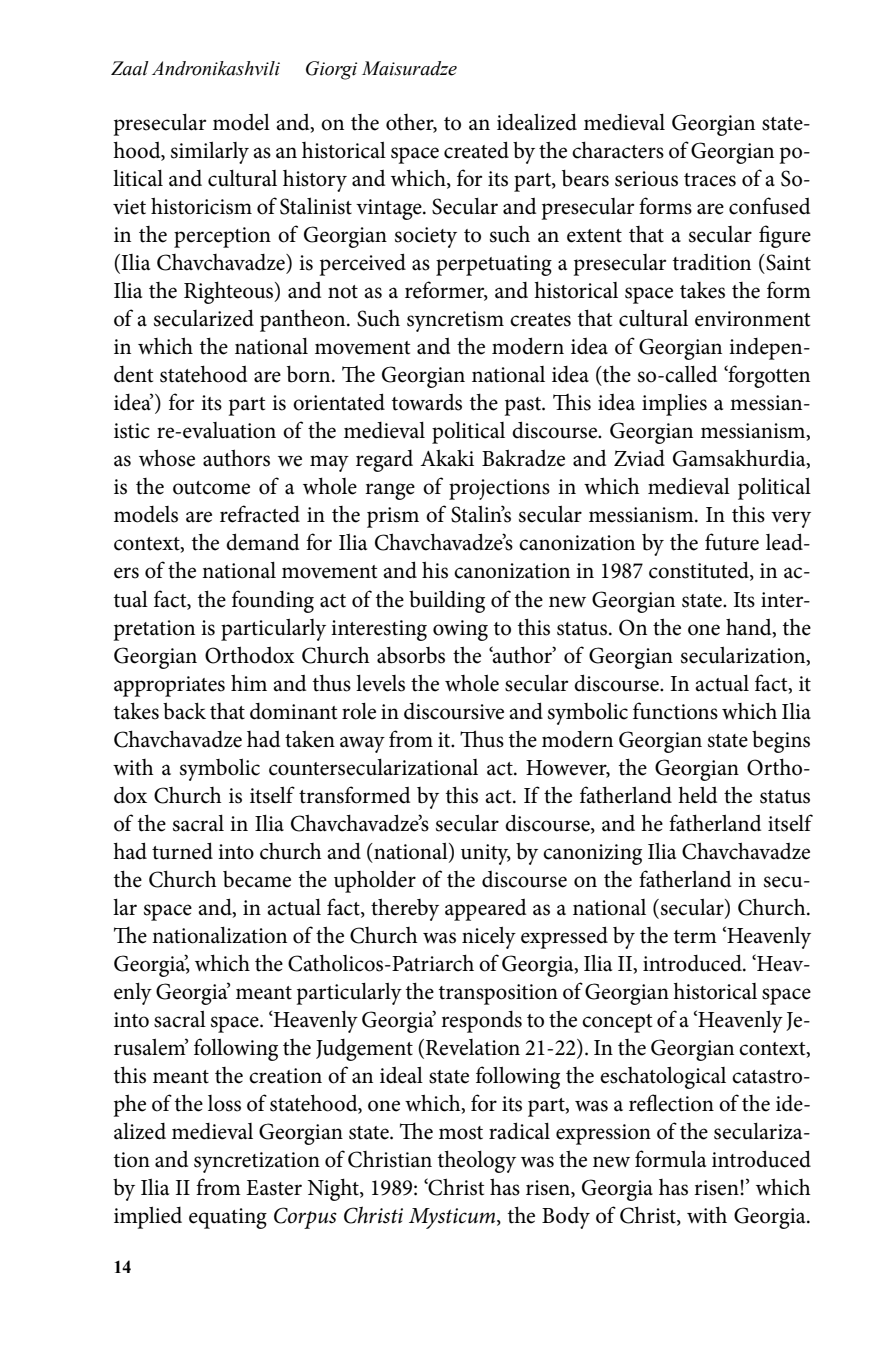 Image resolution: width=896 pixels, height=1345 pixels. Describe the element at coordinates (603, 1134) in the screenshot. I see `expression` at that location.
